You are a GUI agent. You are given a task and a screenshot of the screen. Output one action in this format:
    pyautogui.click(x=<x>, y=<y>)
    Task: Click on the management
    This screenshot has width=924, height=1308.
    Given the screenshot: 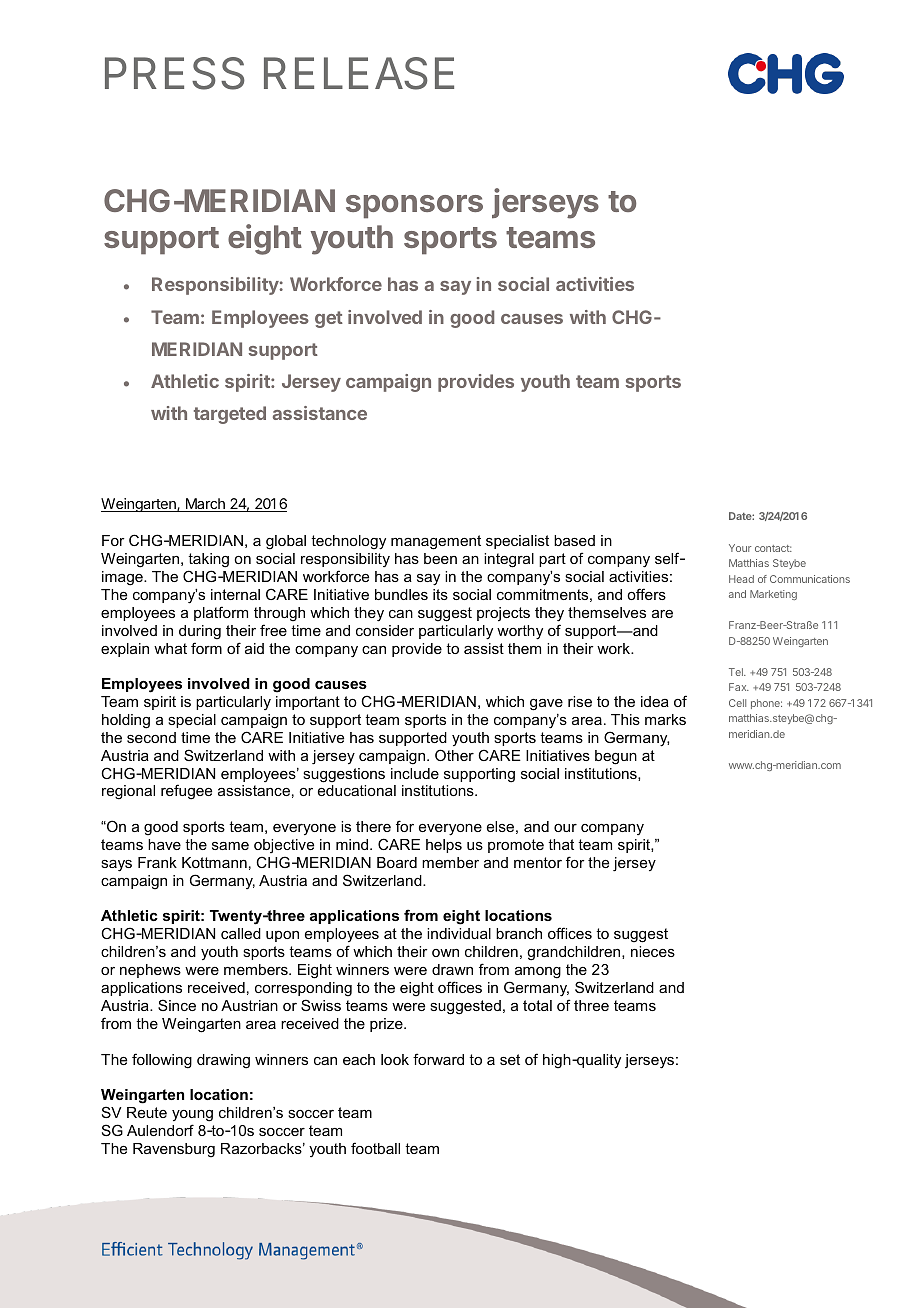 What is the action you would take?
    pyautogui.click(x=436, y=542)
